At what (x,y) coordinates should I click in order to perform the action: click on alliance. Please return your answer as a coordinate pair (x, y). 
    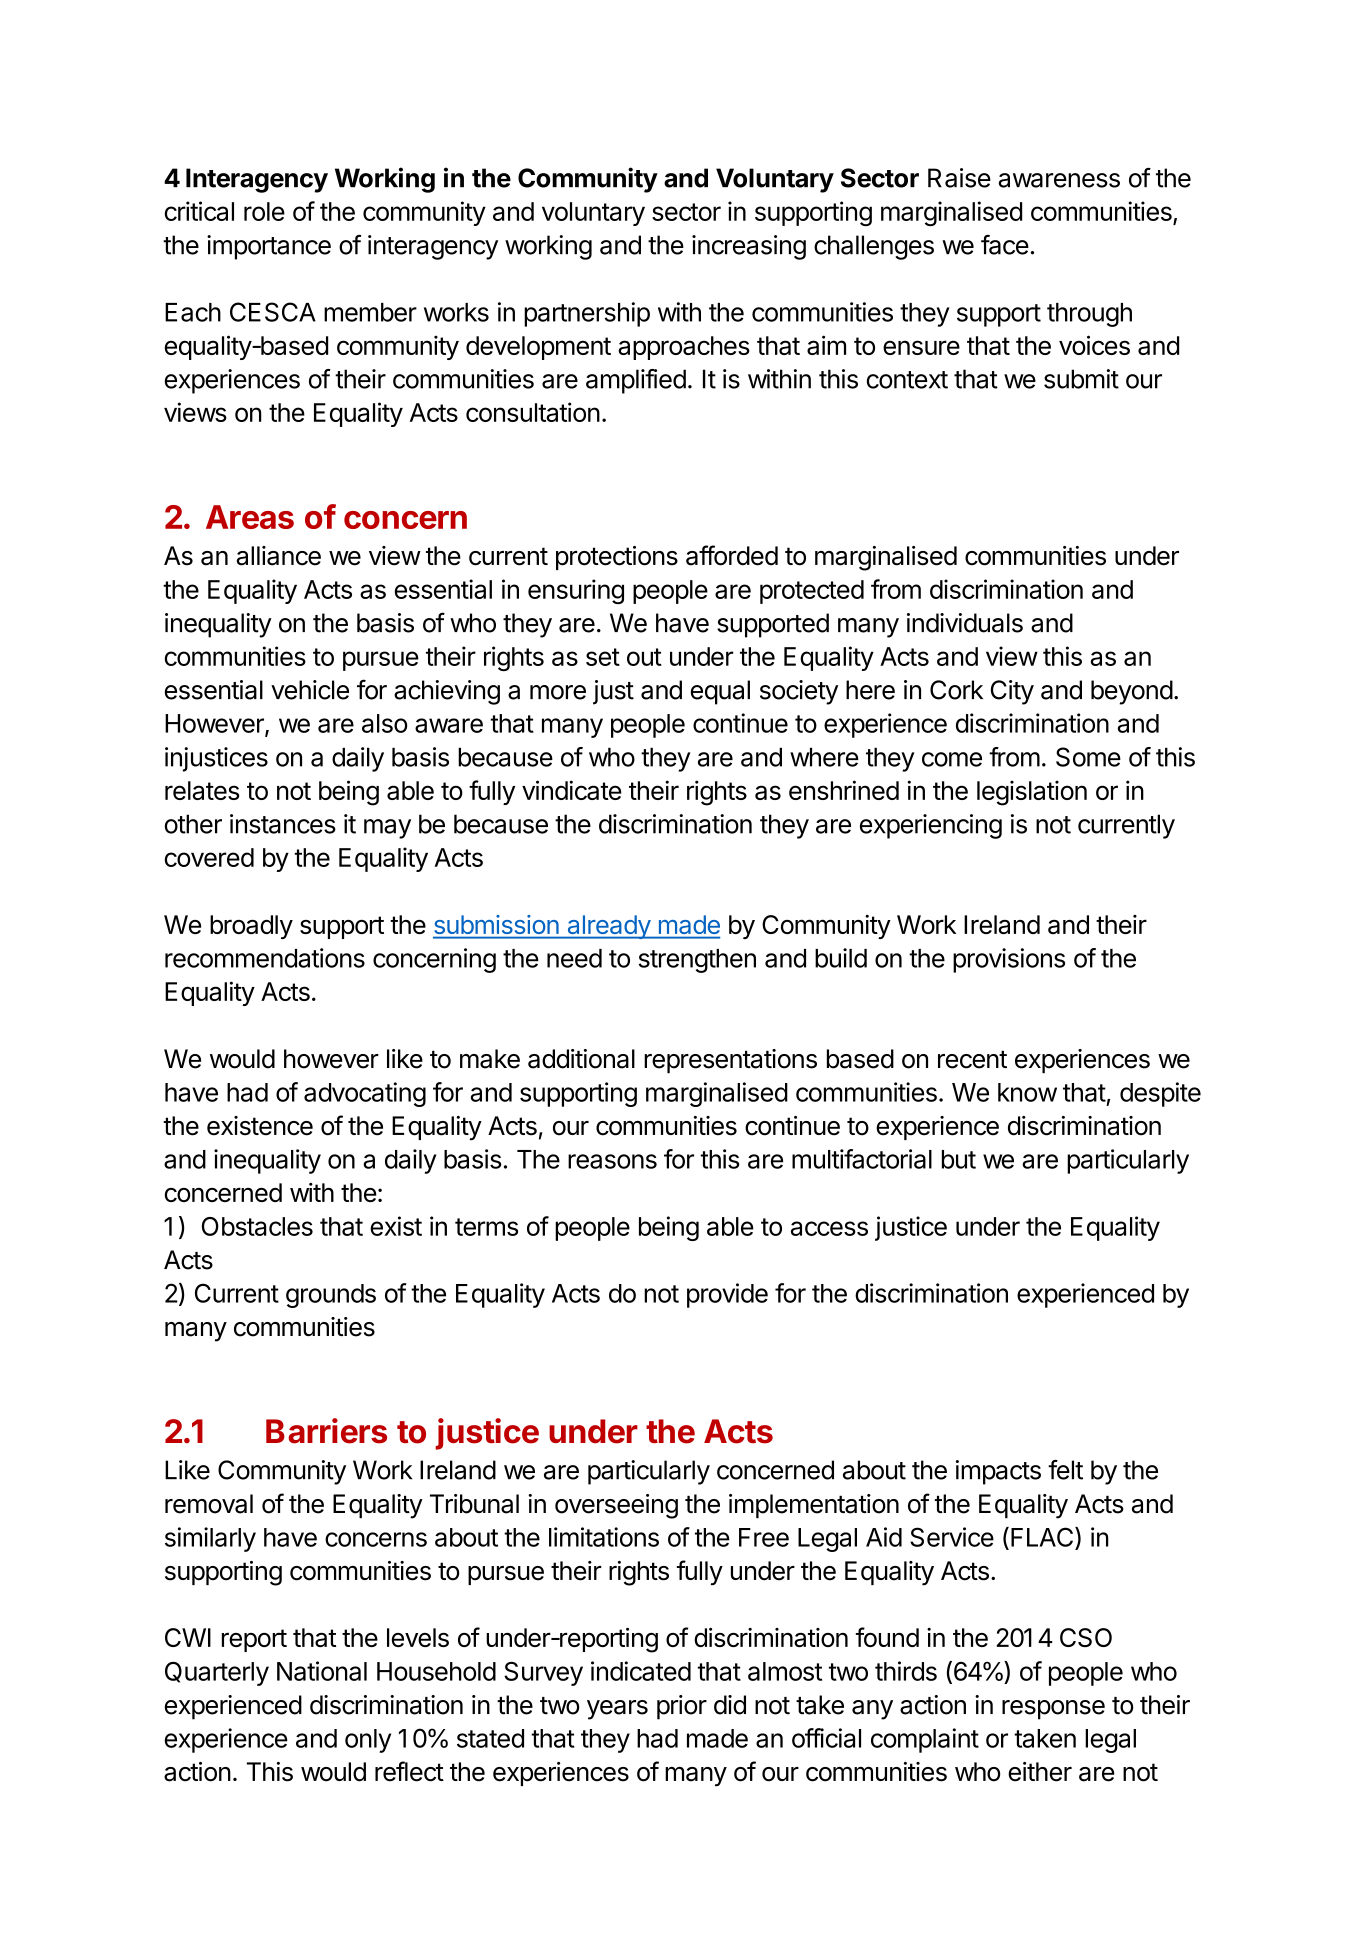
    Looking at the image, I should click on (279, 556).
